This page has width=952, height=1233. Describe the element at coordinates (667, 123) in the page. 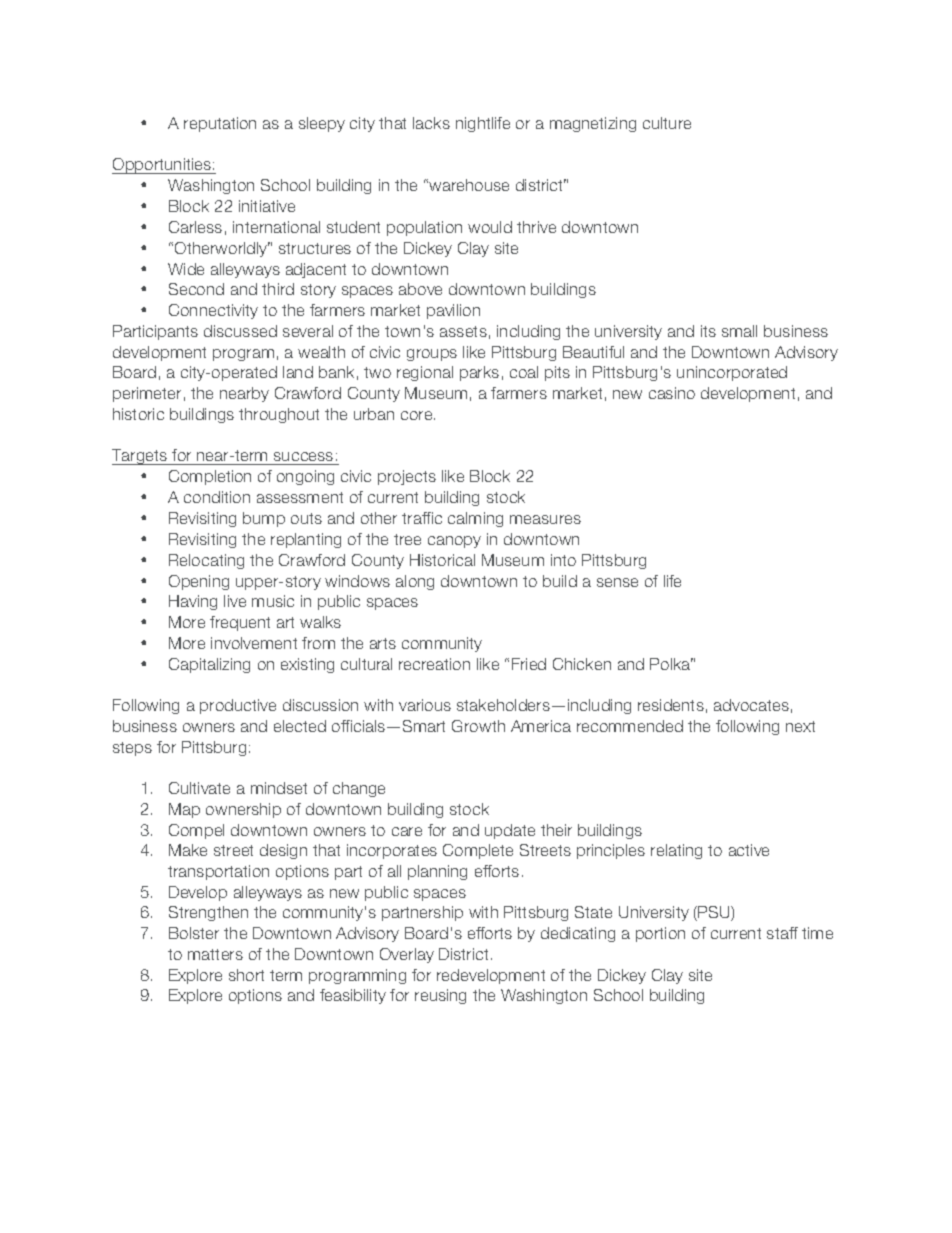

I see `culture` at that location.
